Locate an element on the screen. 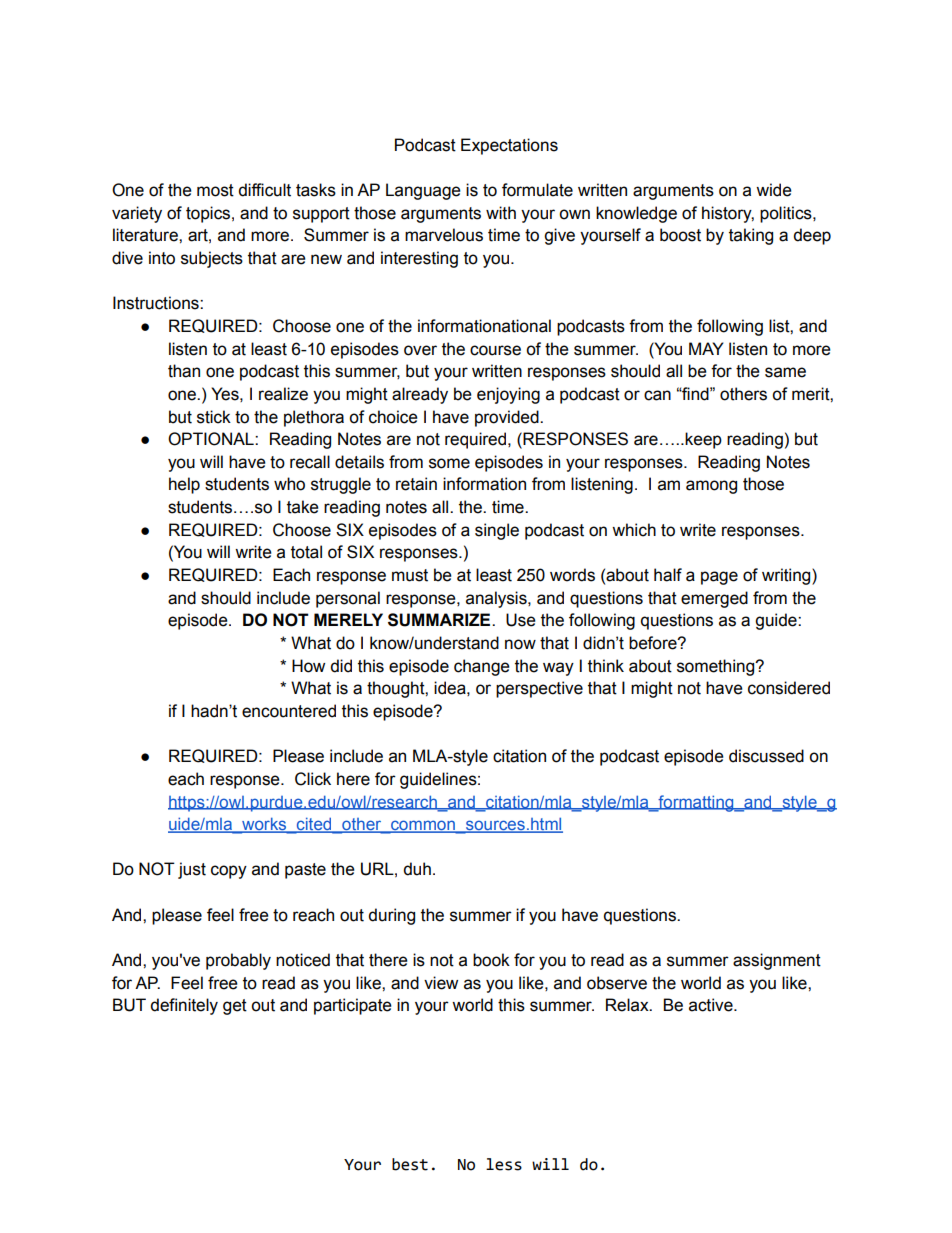 The width and height of the screenshot is (952, 1233). Language is located at coordinates (423, 191).
